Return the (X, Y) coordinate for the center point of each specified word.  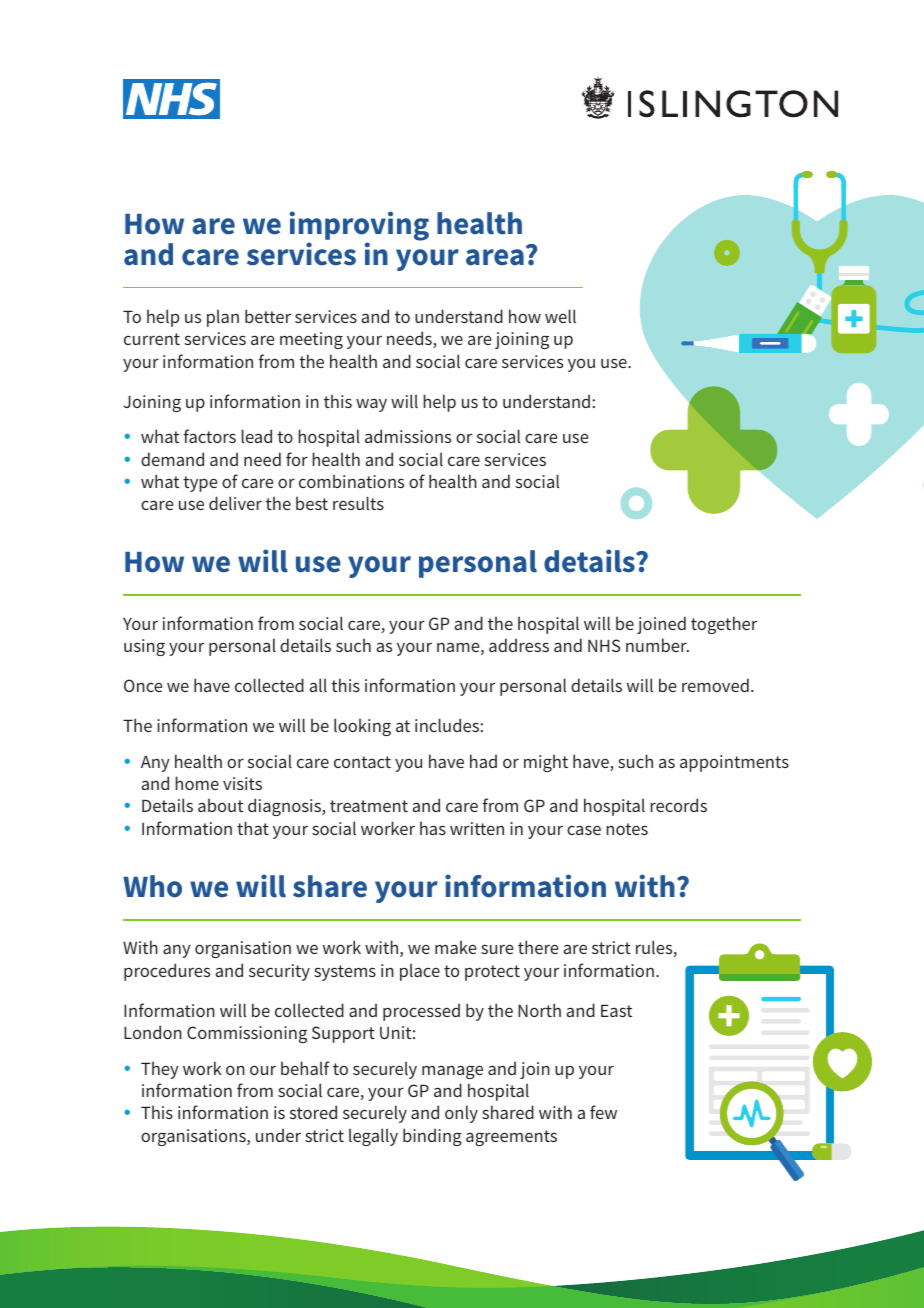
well (560, 316)
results (358, 503)
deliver (235, 503)
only (461, 1114)
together (724, 625)
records (679, 805)
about (220, 805)
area (495, 257)
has (433, 828)
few (603, 1112)
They (160, 1070)
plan (223, 318)
